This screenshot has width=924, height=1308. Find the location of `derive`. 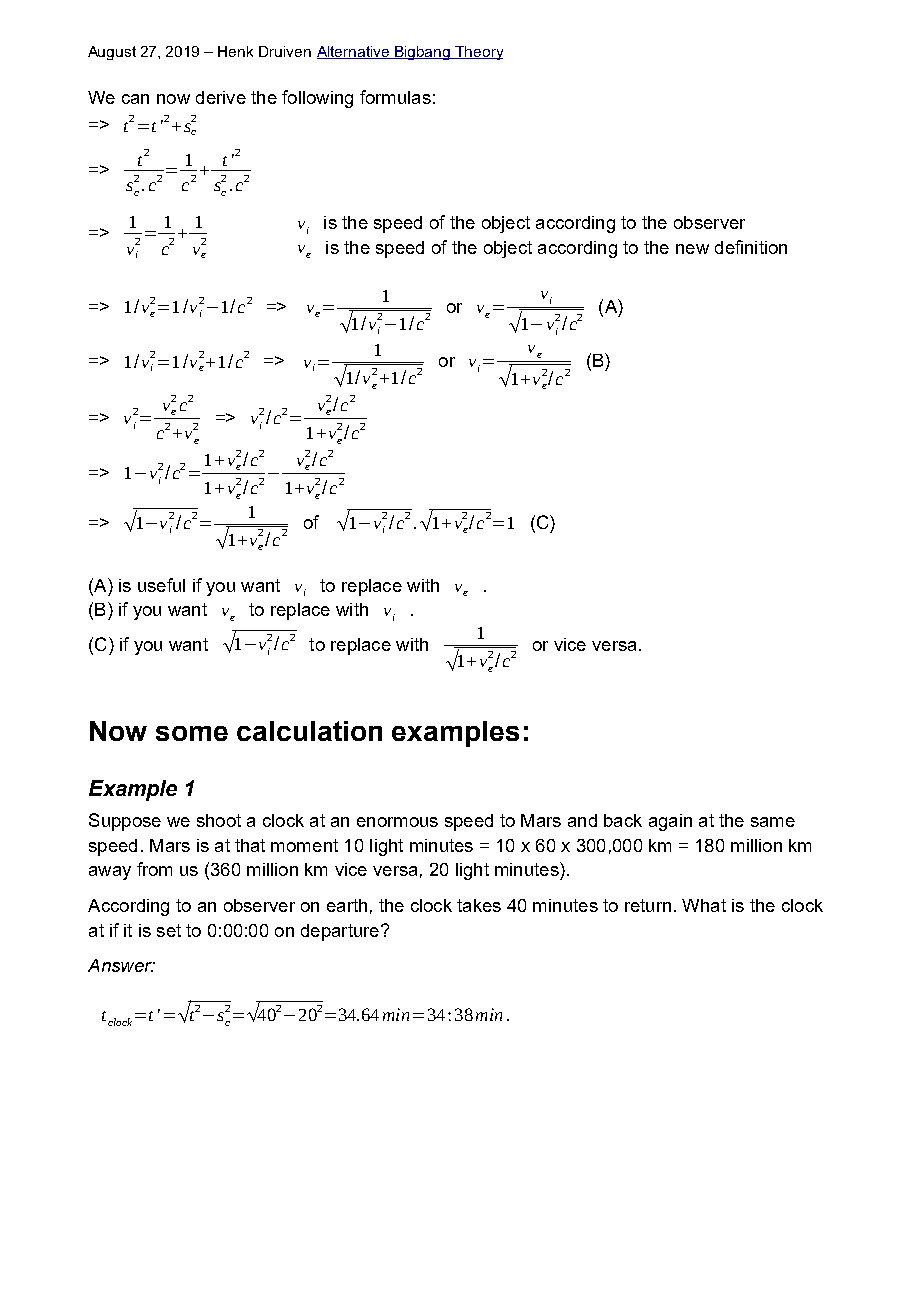

derive is located at coordinates (221, 97).
